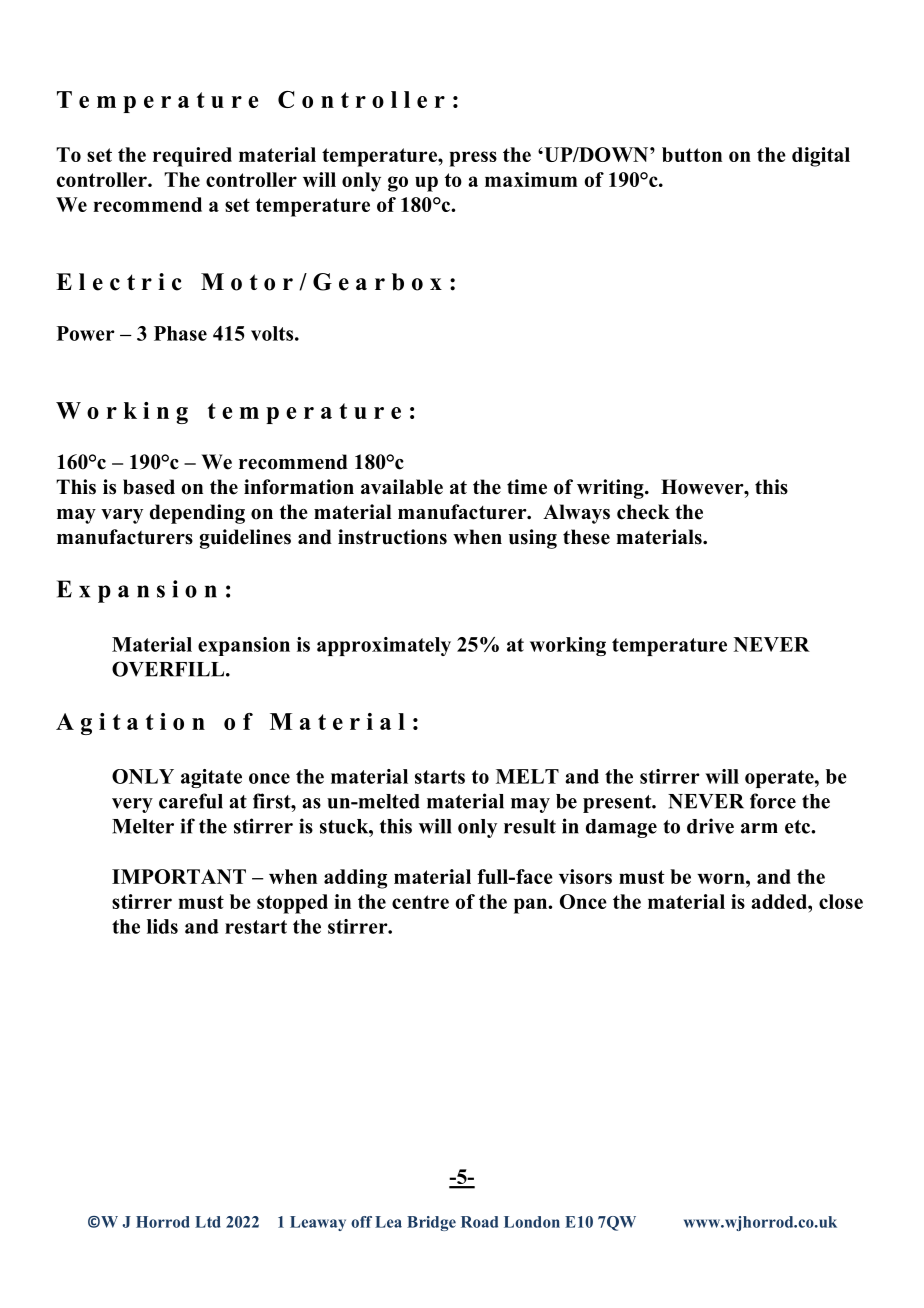 This page has width=924, height=1308. Describe the element at coordinates (821, 157) in the page. I see `digital` at that location.
